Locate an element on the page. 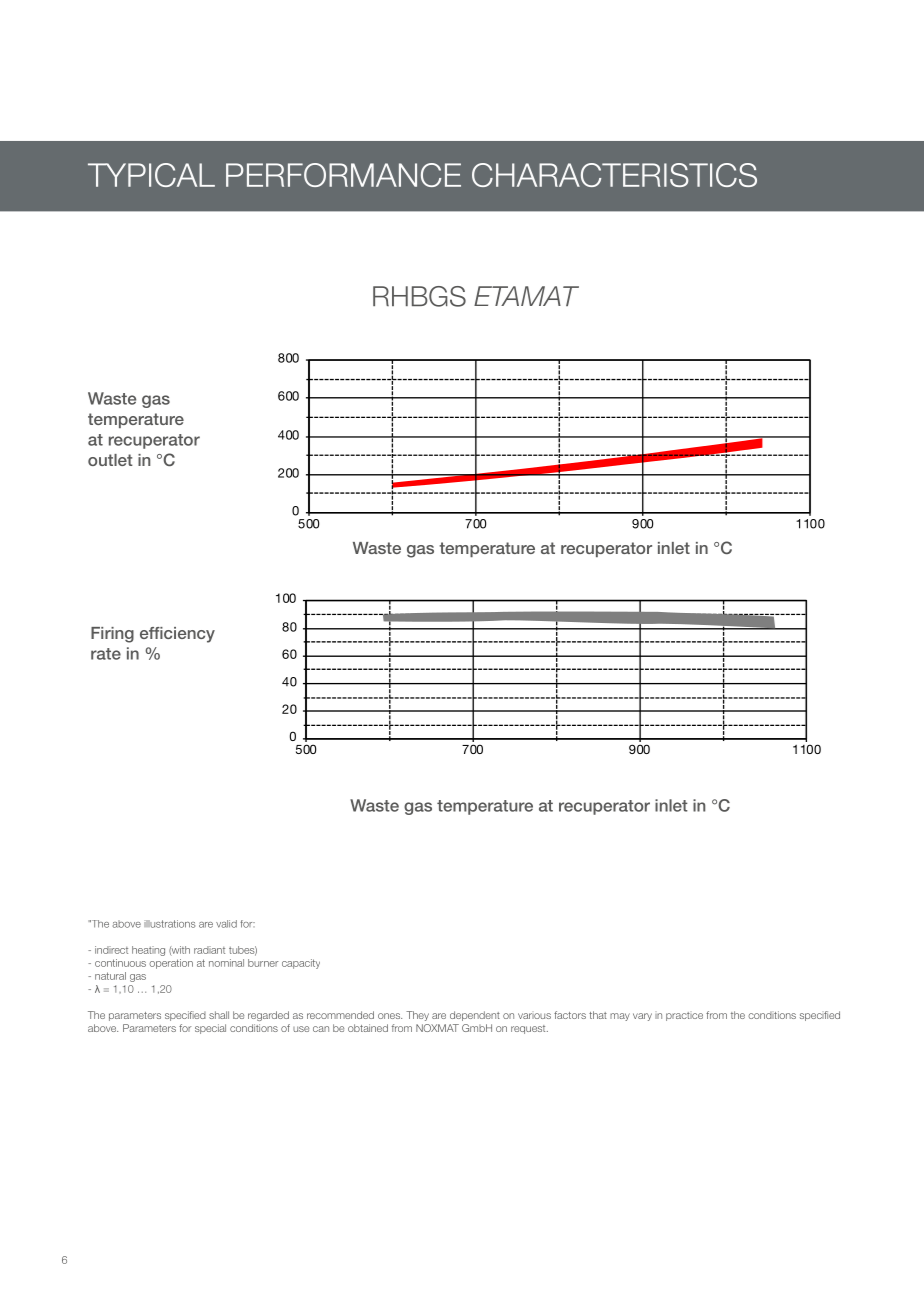 The width and height of the document is (924, 1308). may is located at coordinates (620, 1017).
